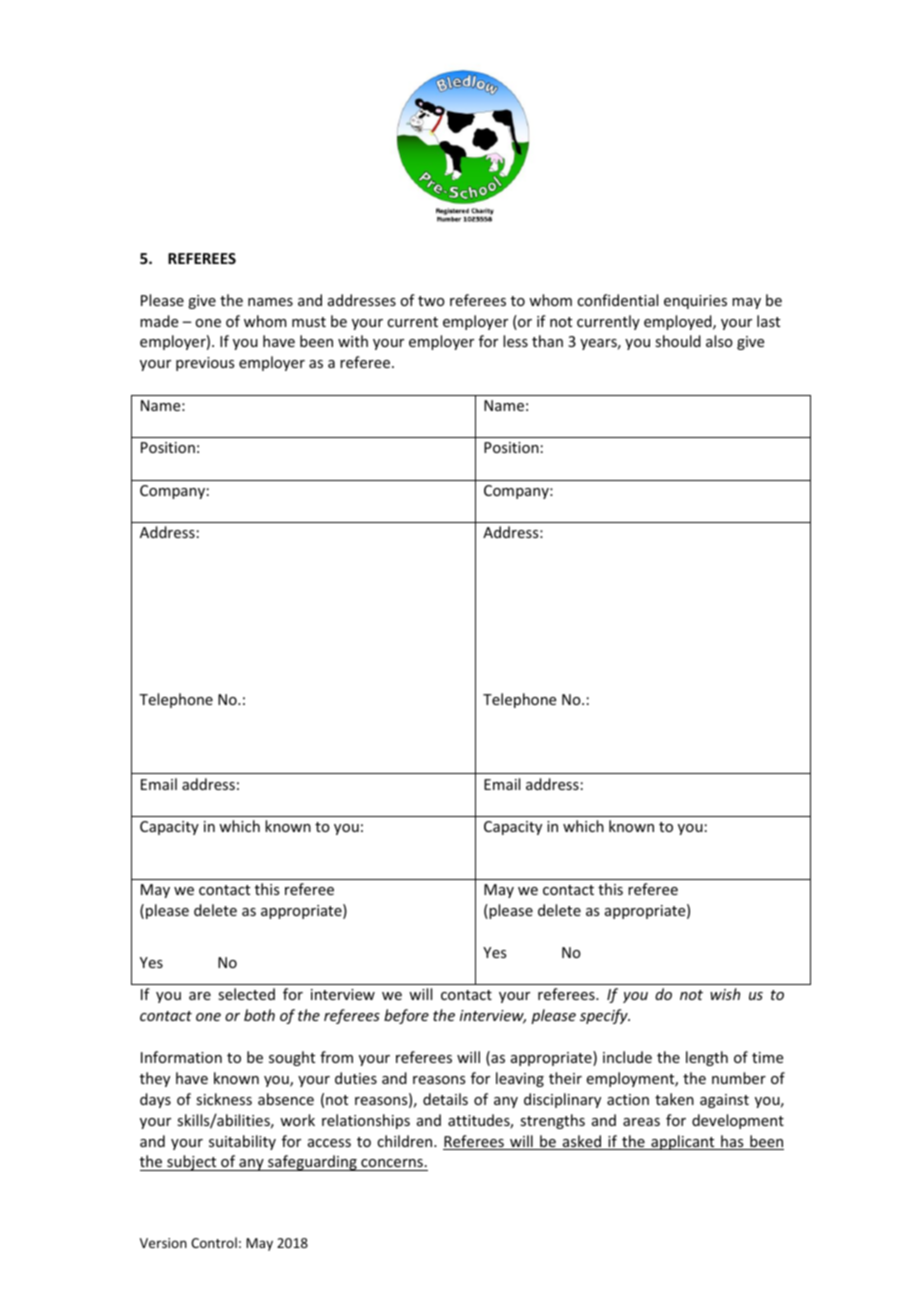  I want to click on two, so click(431, 301).
